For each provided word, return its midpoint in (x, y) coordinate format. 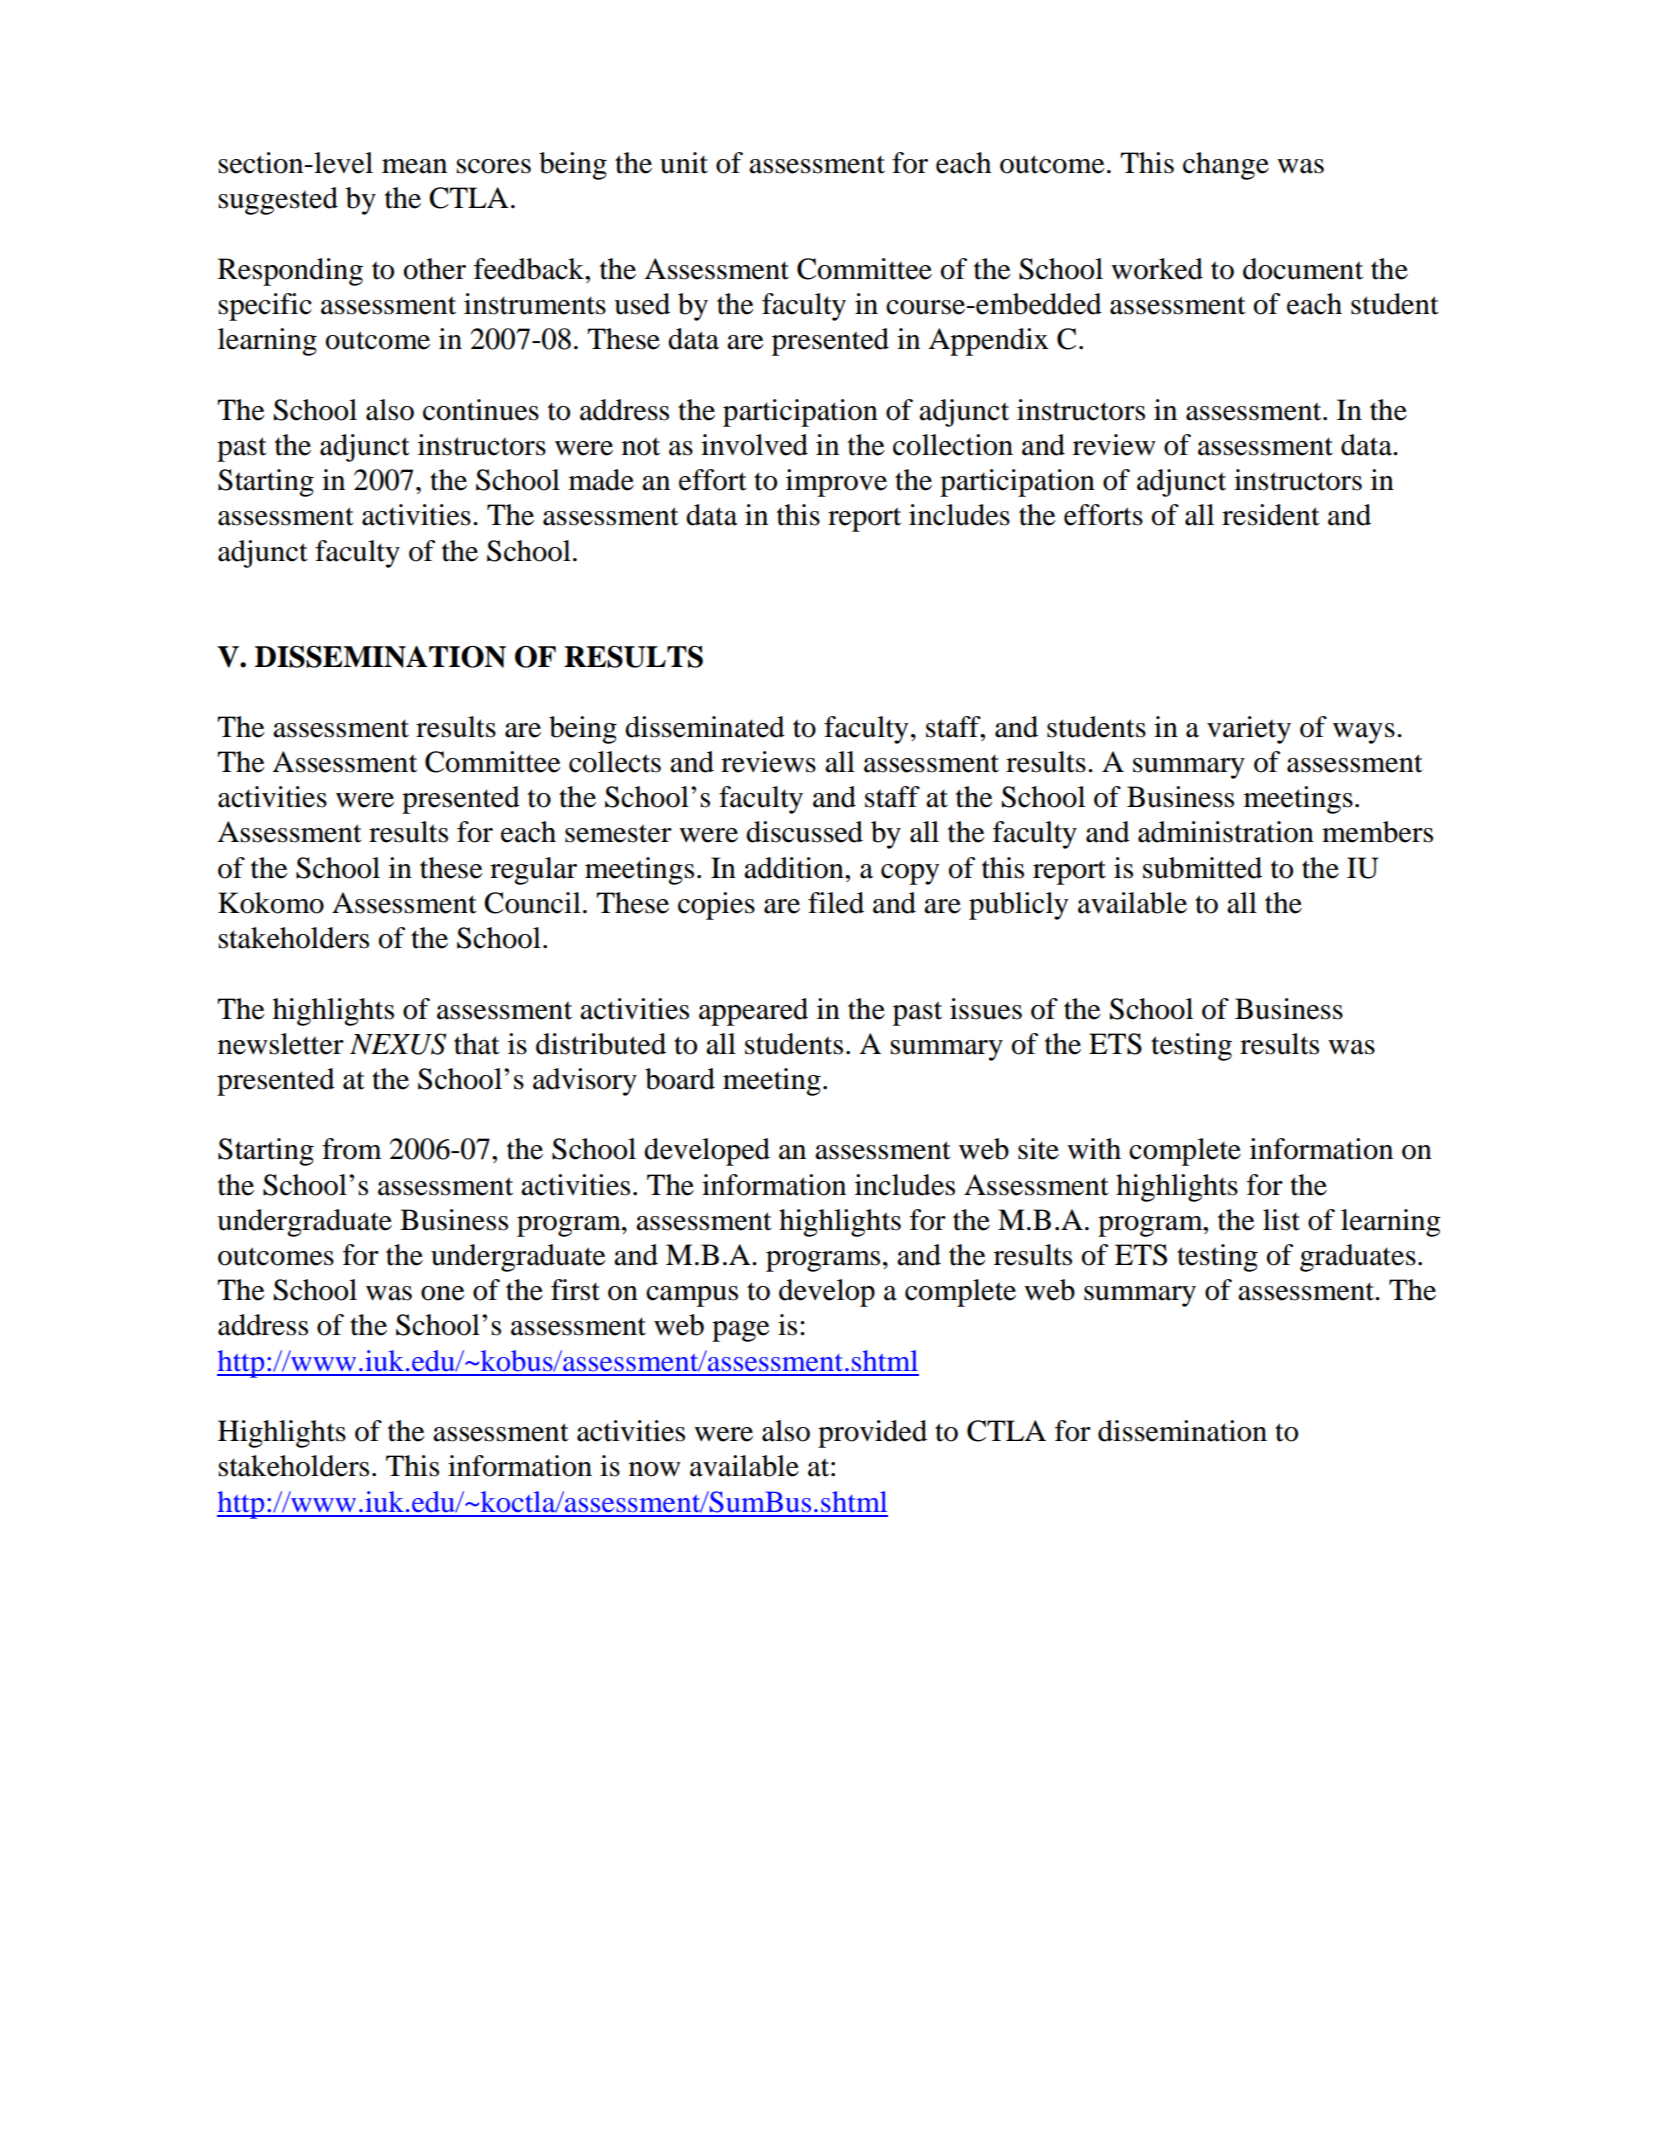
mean (414, 166)
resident (1271, 515)
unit (684, 163)
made (601, 480)
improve (836, 483)
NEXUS (398, 1044)
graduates (1358, 1258)
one (443, 1293)
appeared (753, 1012)
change (1226, 166)
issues (986, 1009)
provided (872, 1434)
